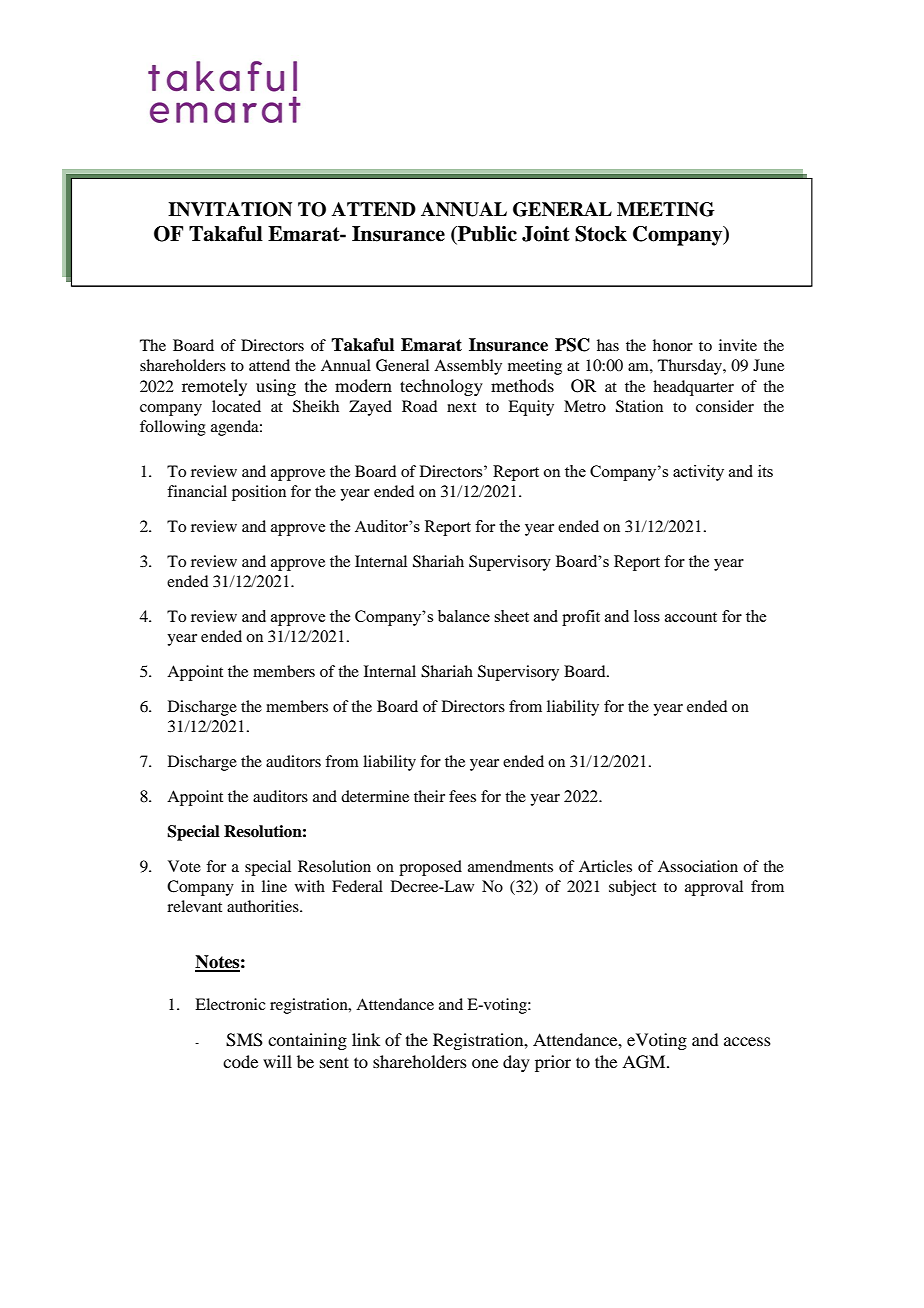 The image size is (924, 1308). Describe the element at coordinates (244, 1040) in the document. I see `SMS` at that location.
